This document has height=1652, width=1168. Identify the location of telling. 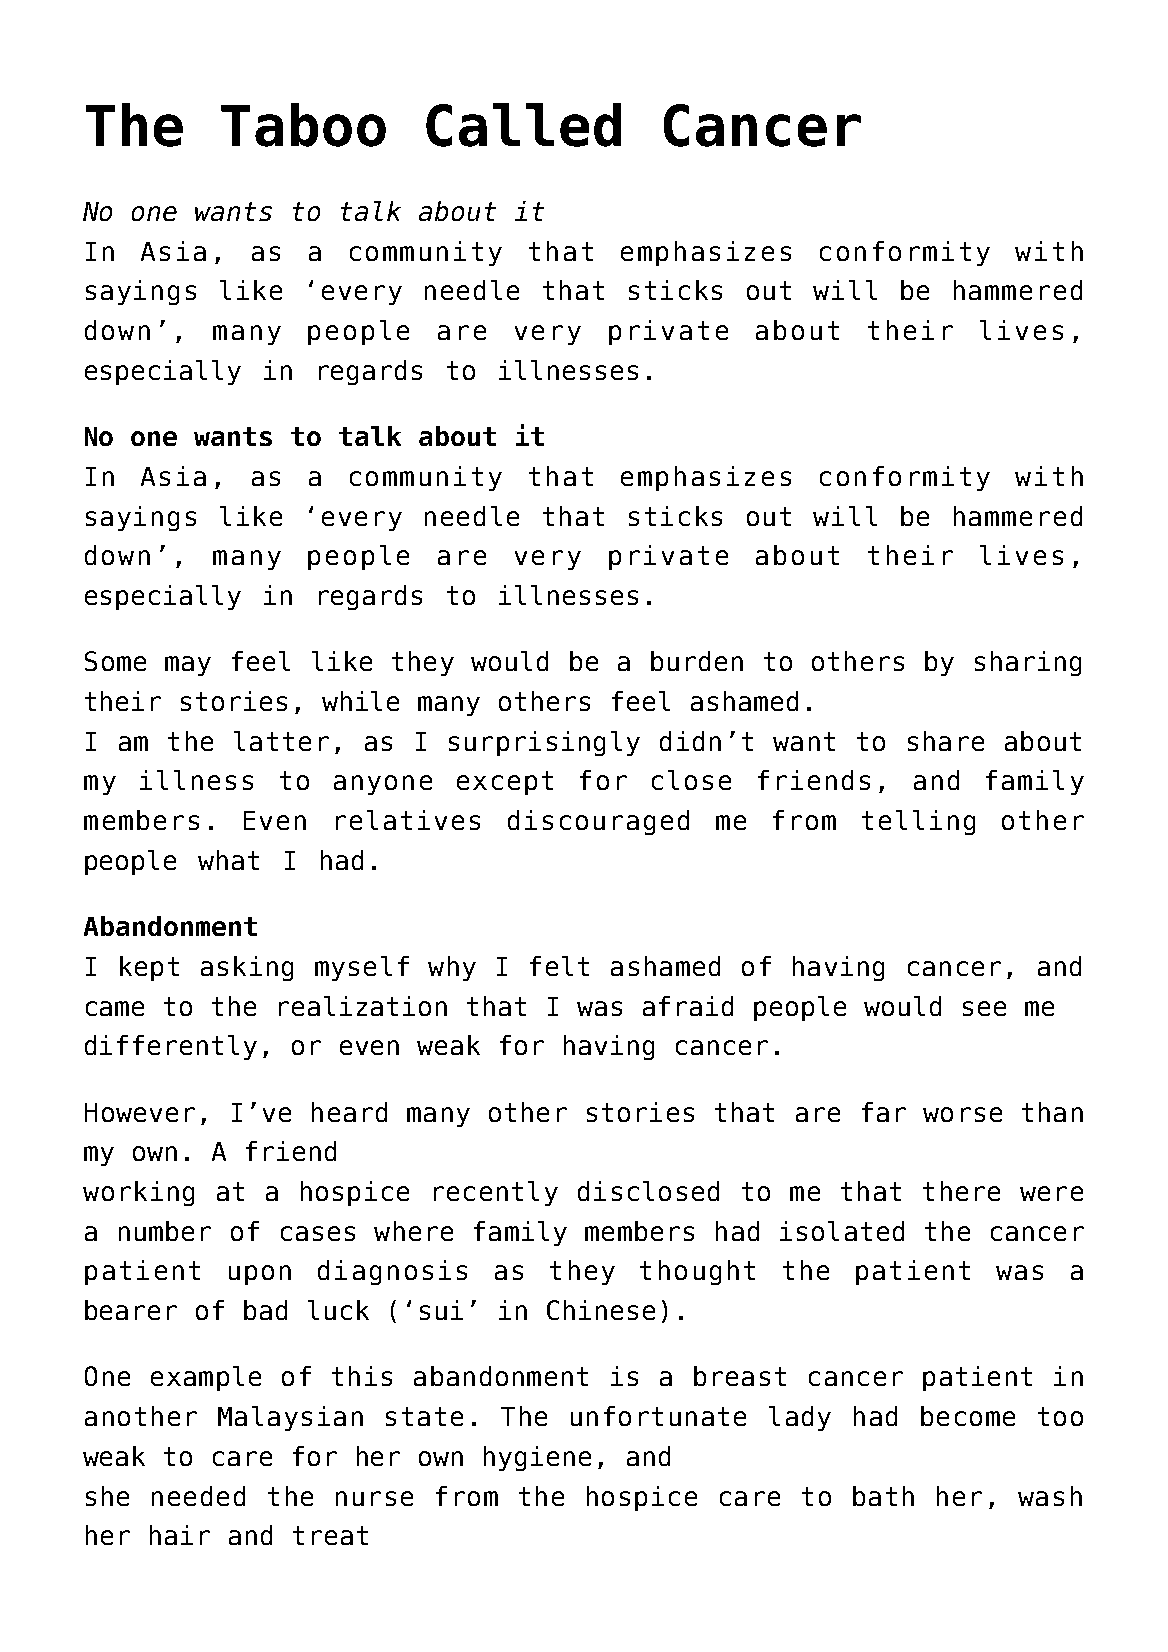
(918, 822).
